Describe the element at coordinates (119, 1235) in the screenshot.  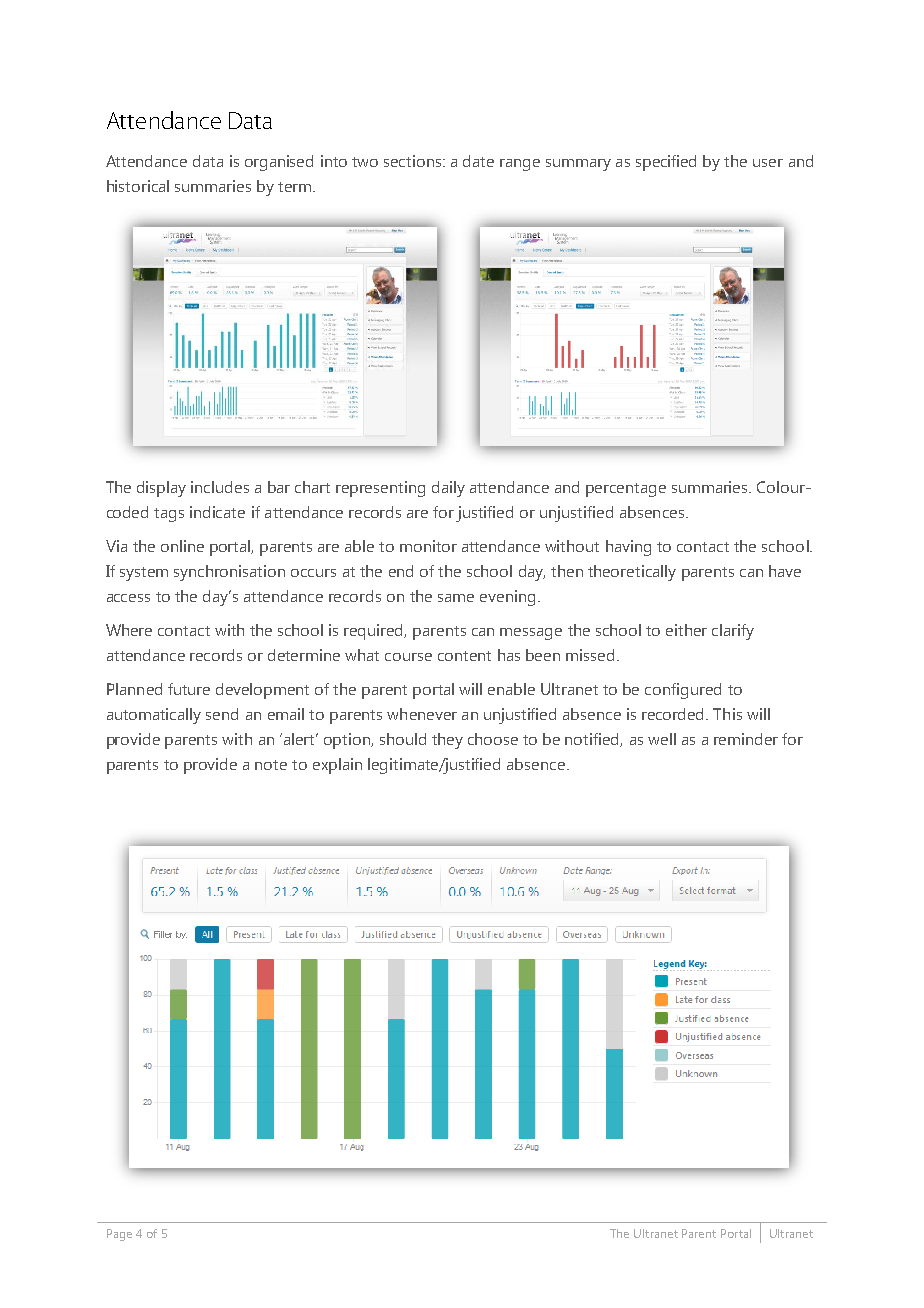
I see `Page` at that location.
